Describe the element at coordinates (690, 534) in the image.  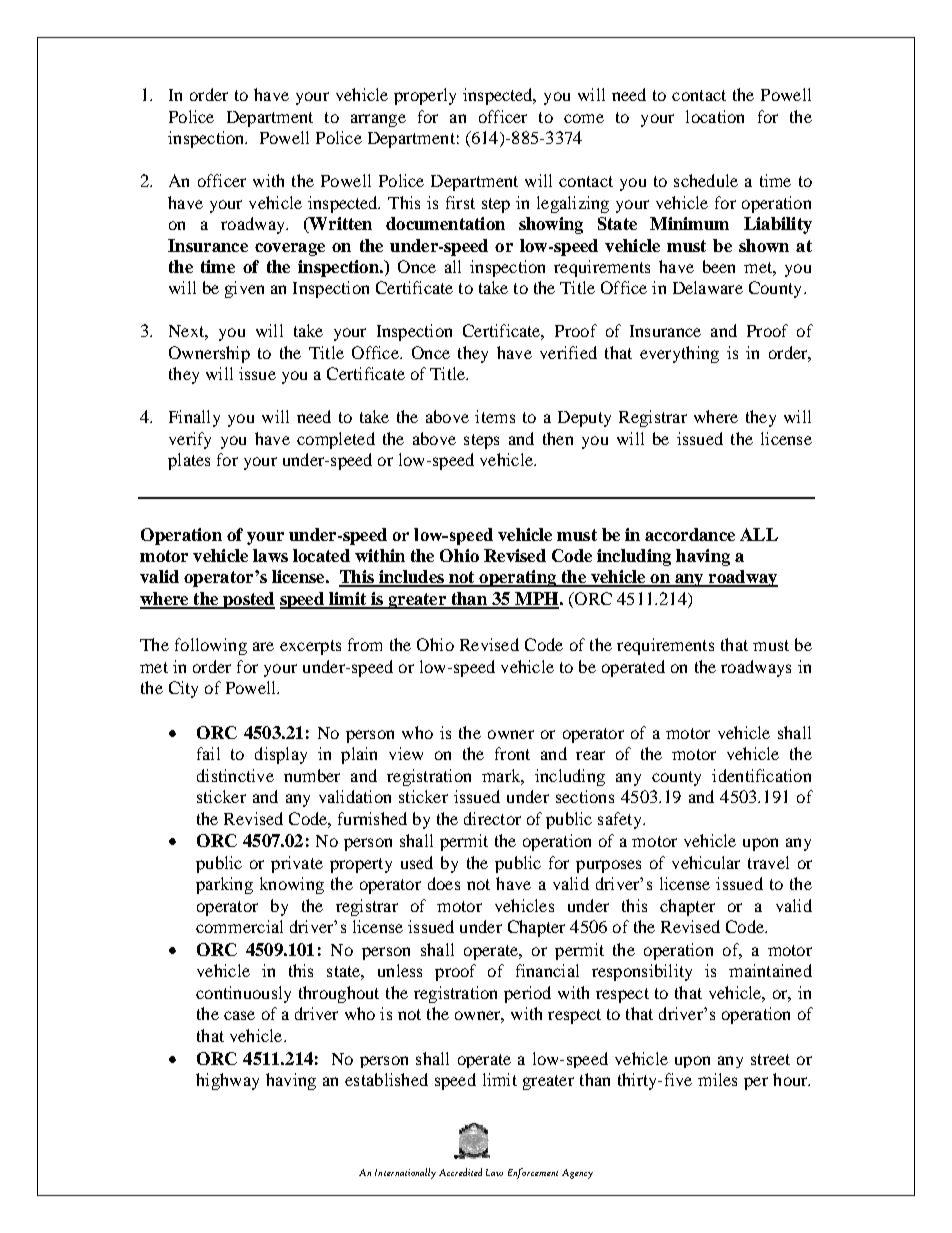
I see `accordance` at that location.
